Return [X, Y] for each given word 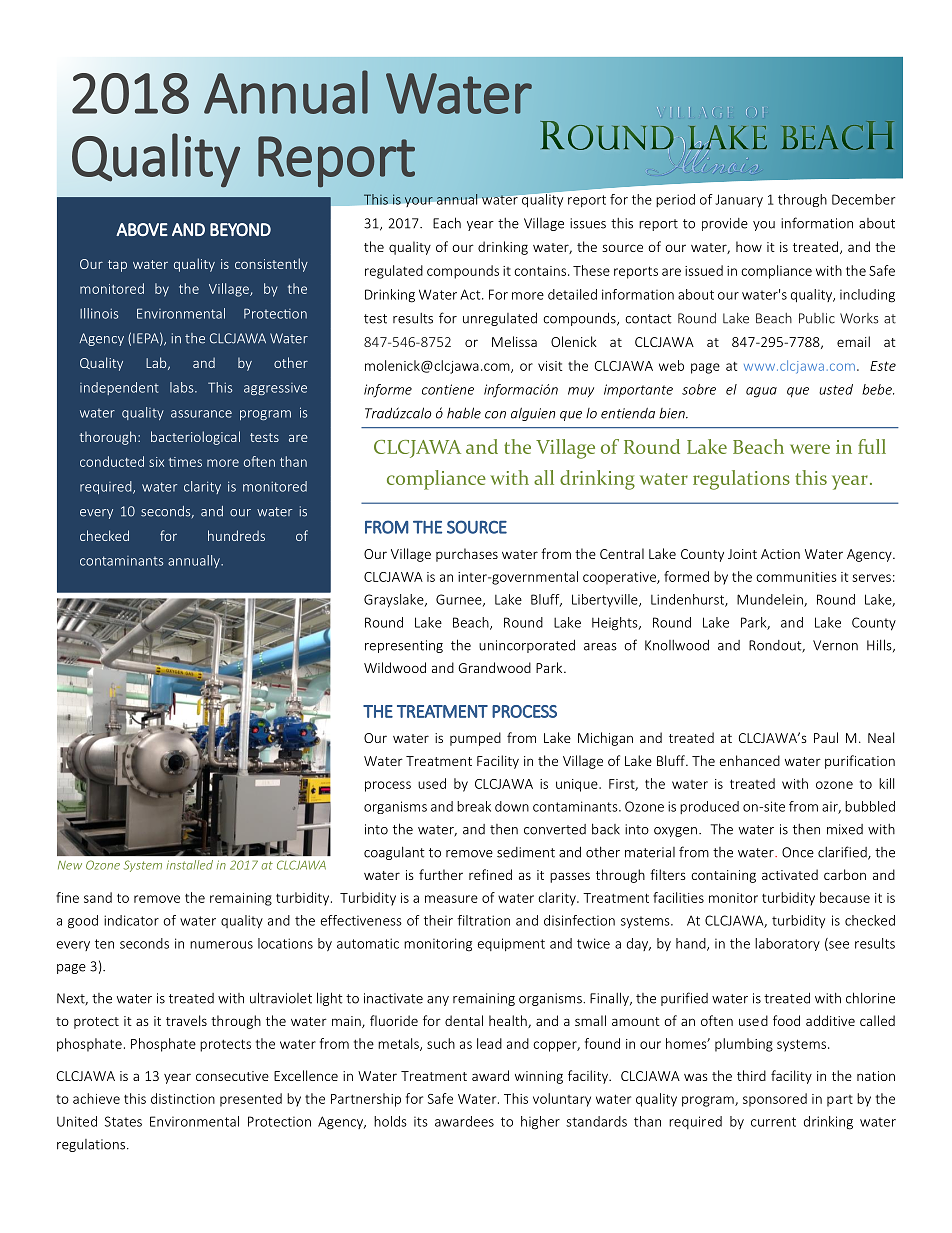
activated [790, 874]
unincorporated [527, 646]
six [156, 462]
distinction [183, 1098]
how [749, 246]
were [810, 449]
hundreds [236, 535]
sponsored [775, 1100]
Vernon [835, 645]
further [441, 874]
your [419, 202]
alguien [533, 414]
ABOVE [142, 229]
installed [190, 865]
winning [539, 1077]
